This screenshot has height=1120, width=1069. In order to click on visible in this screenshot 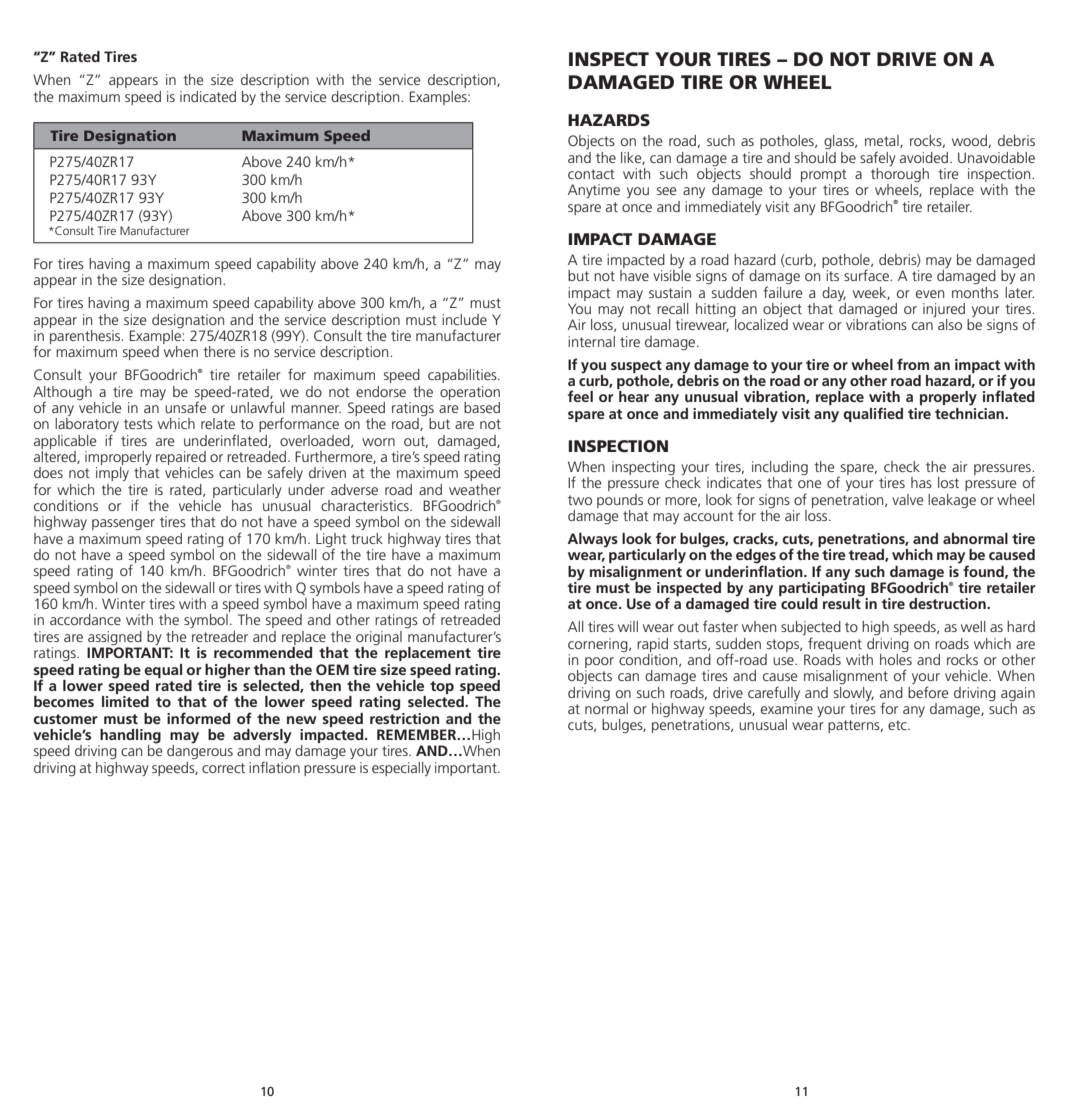, I will do `click(672, 275)`.
